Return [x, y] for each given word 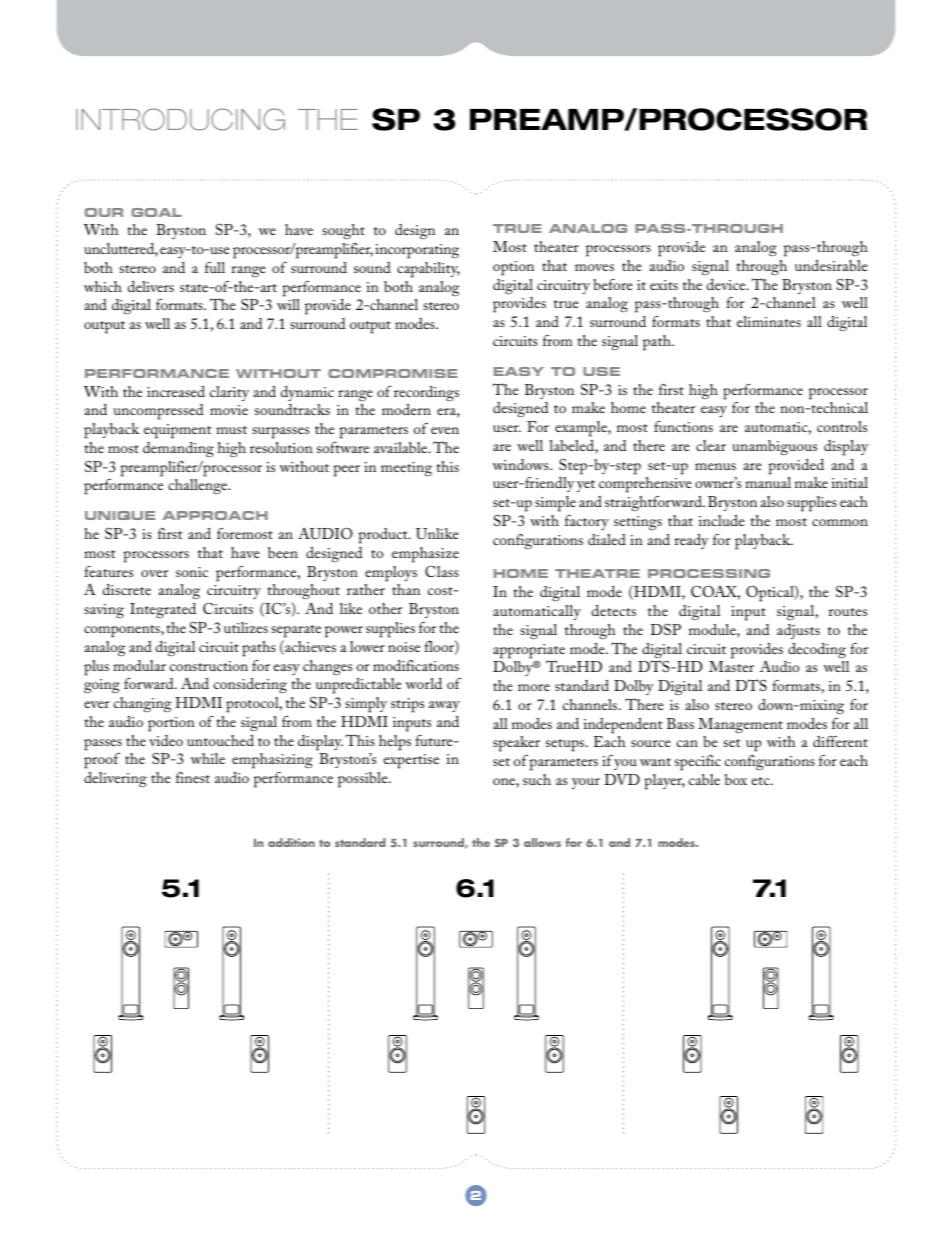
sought [343, 232]
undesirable [831, 265]
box [736, 779]
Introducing [180, 119]
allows [542, 842]
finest [193, 777]
